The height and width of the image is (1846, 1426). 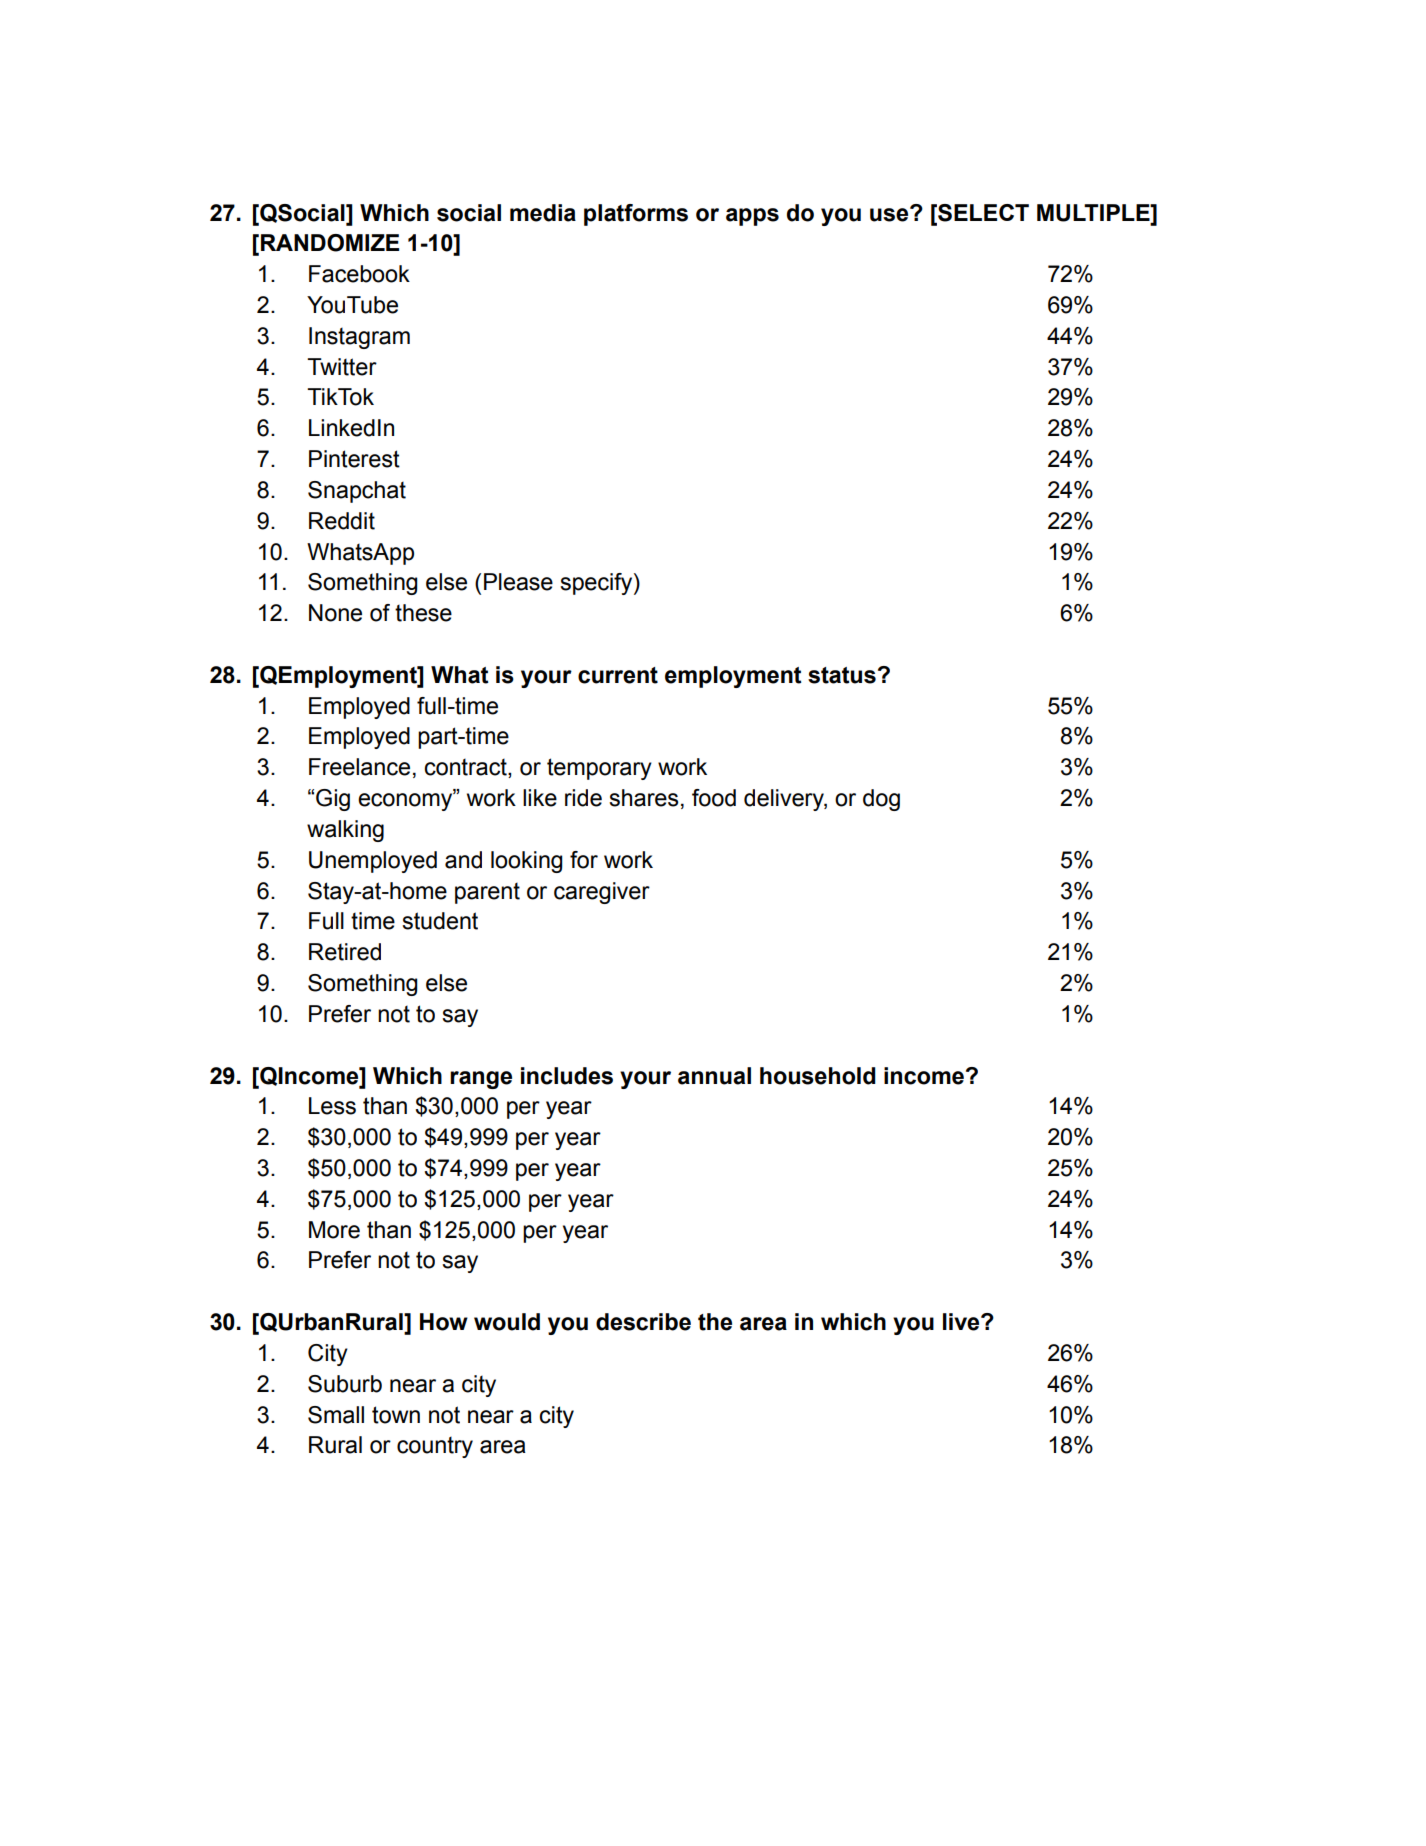 What do you see at coordinates (359, 274) in the image?
I see `Facebook` at bounding box center [359, 274].
